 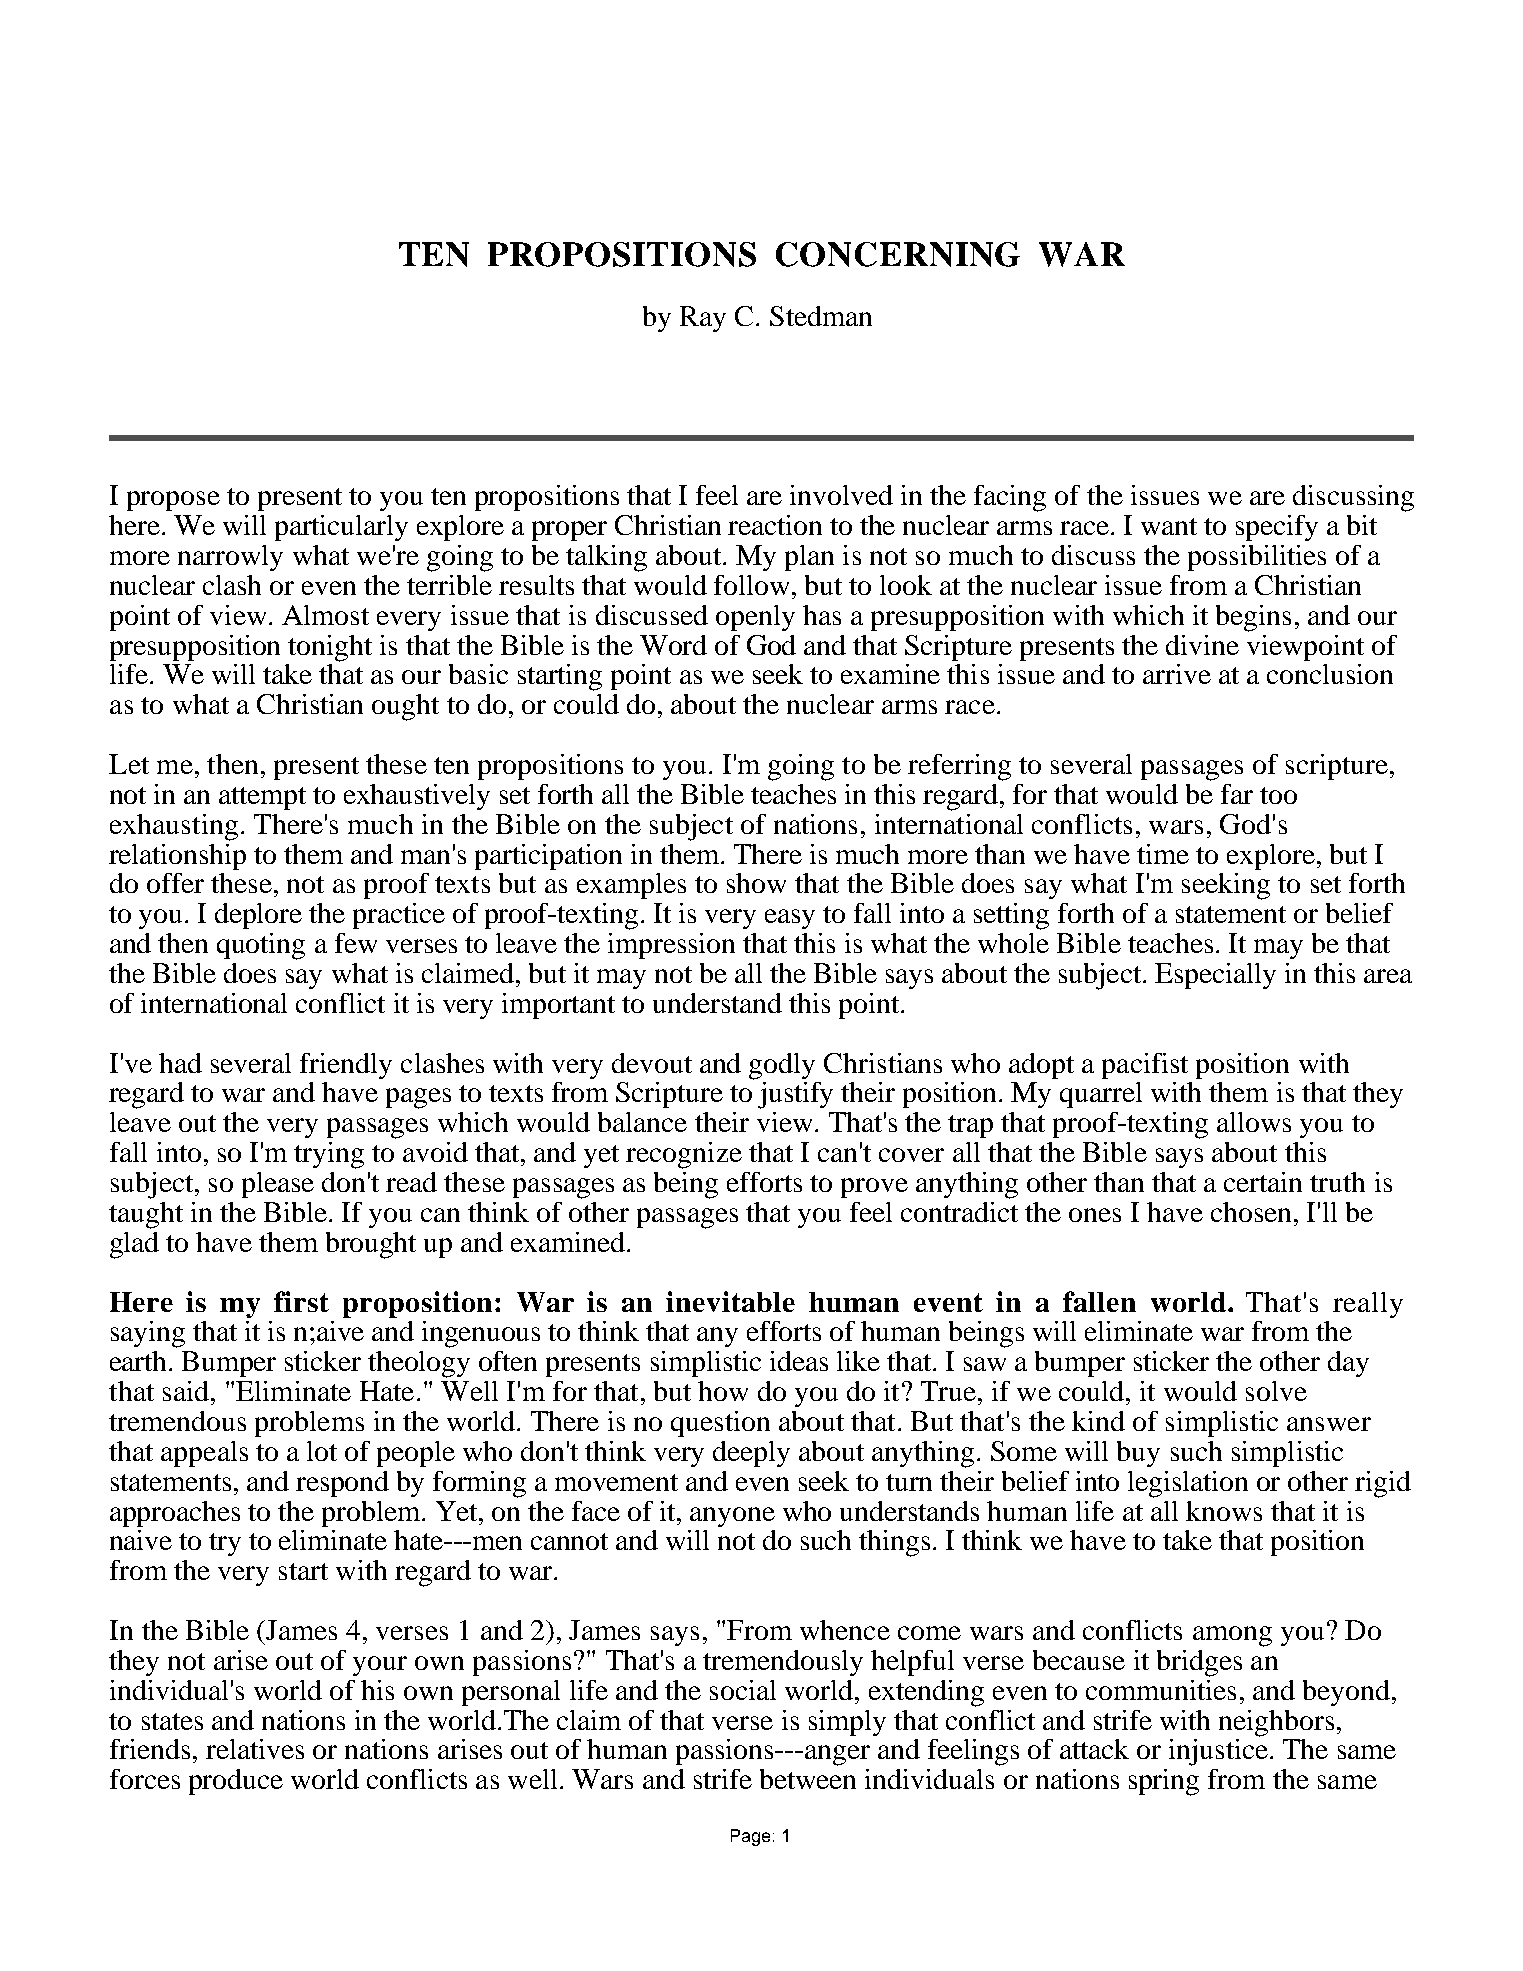 What do you see at coordinates (898, 254) in the document?
I see `CONCERNING` at bounding box center [898, 254].
